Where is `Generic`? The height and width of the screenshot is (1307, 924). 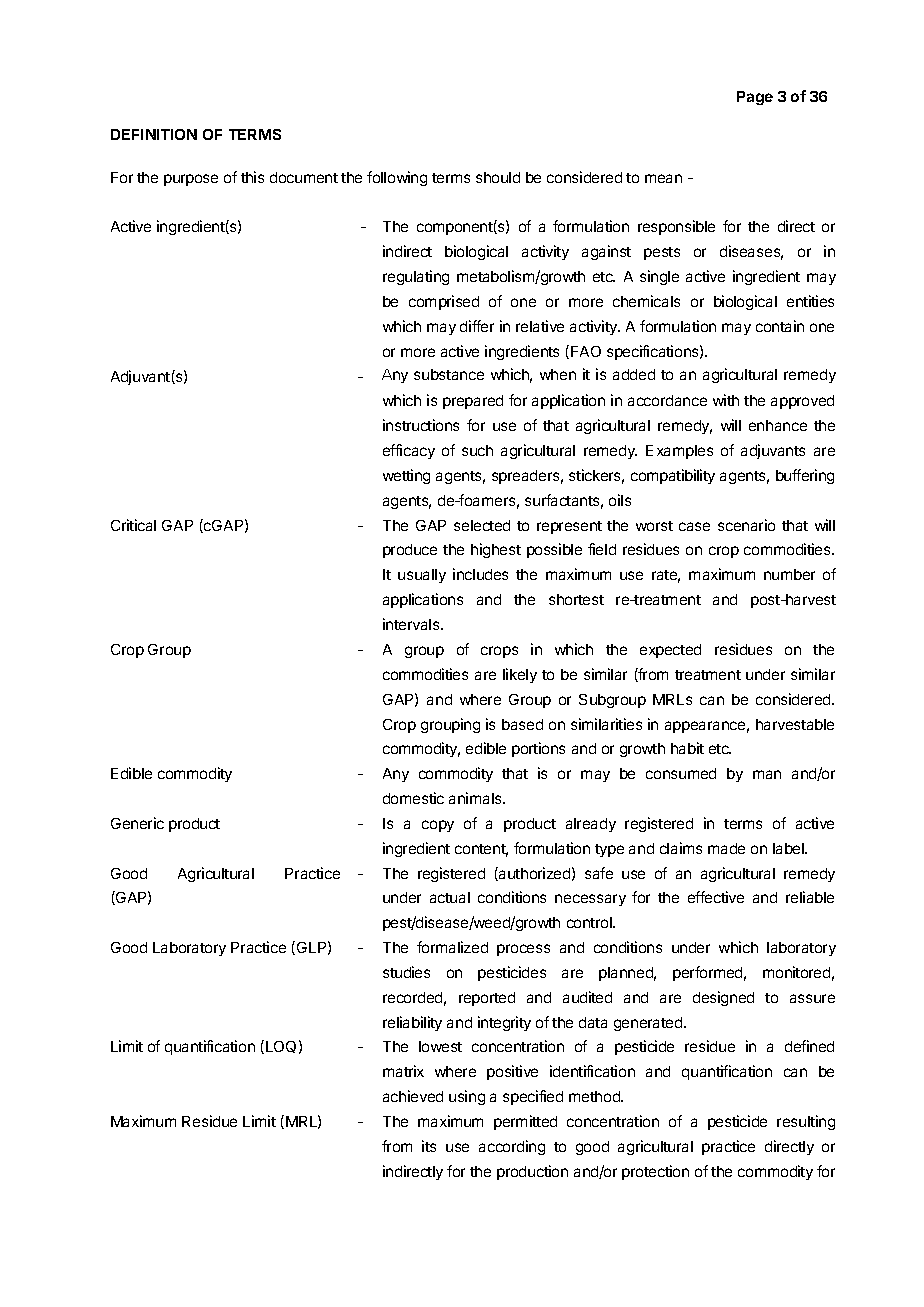 Generic is located at coordinates (137, 823).
